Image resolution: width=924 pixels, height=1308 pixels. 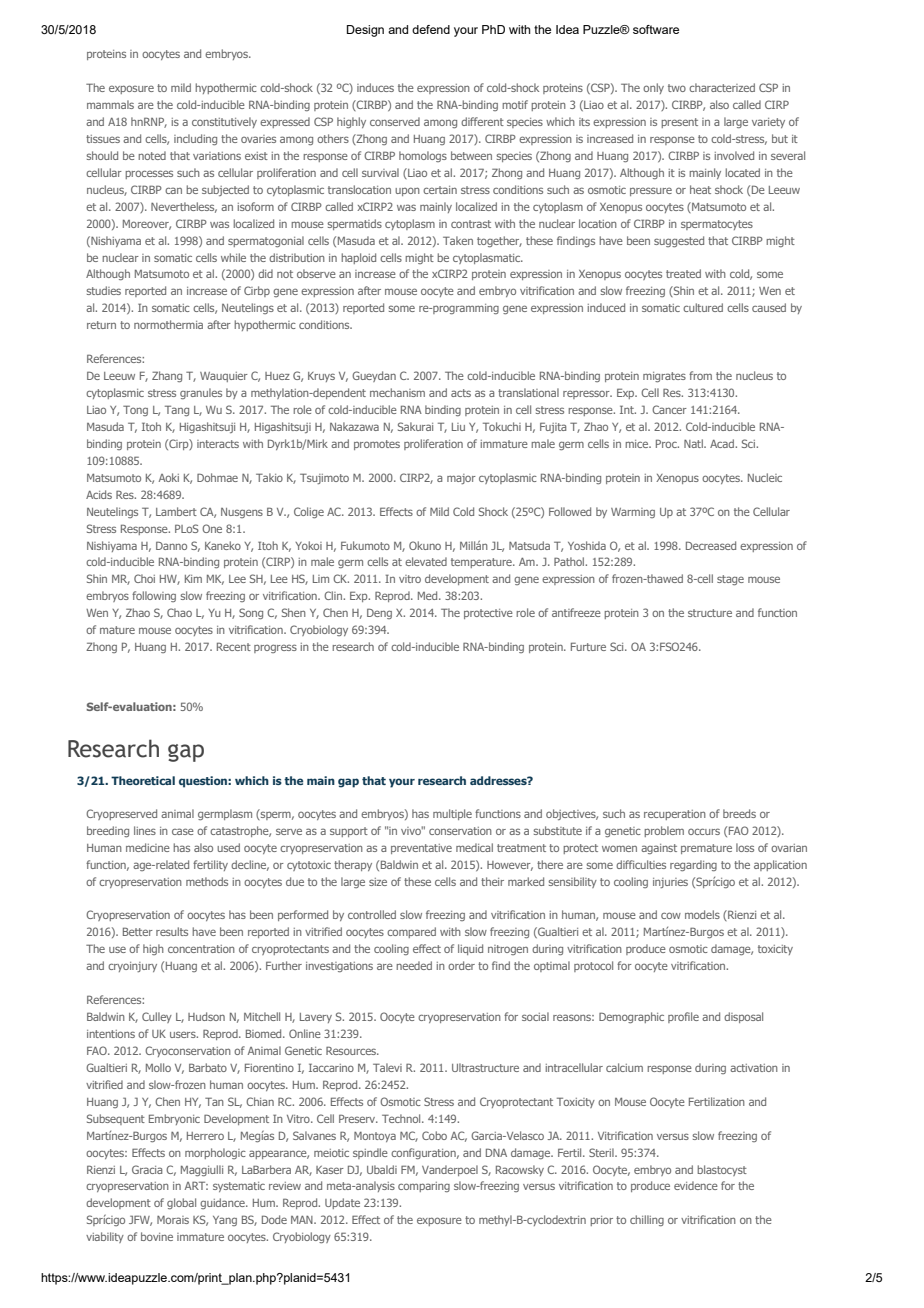 What do you see at coordinates (397, 392) in the screenshot?
I see `mechanism` at bounding box center [397, 392].
